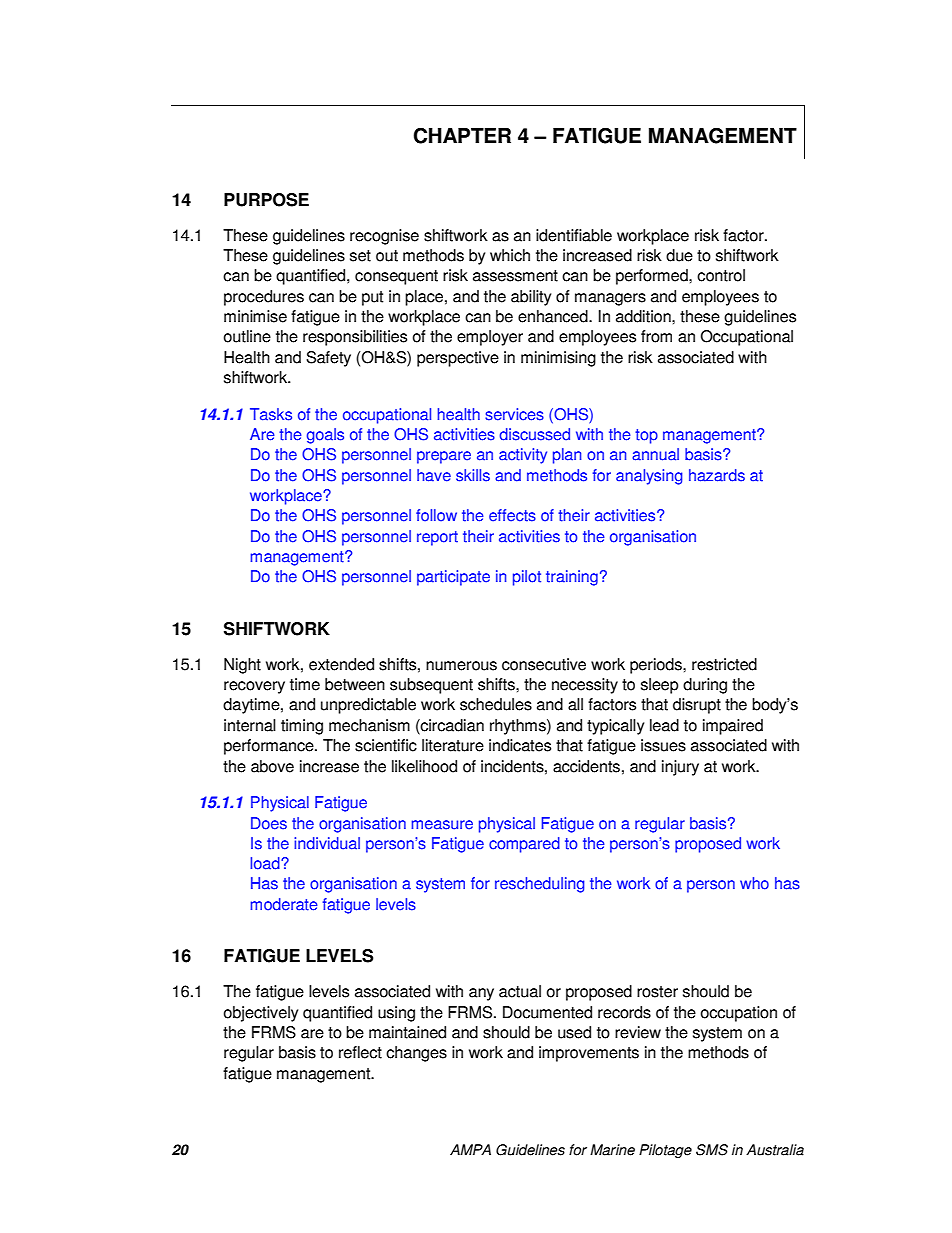 The image size is (952, 1233). I want to click on due, so click(679, 255).
